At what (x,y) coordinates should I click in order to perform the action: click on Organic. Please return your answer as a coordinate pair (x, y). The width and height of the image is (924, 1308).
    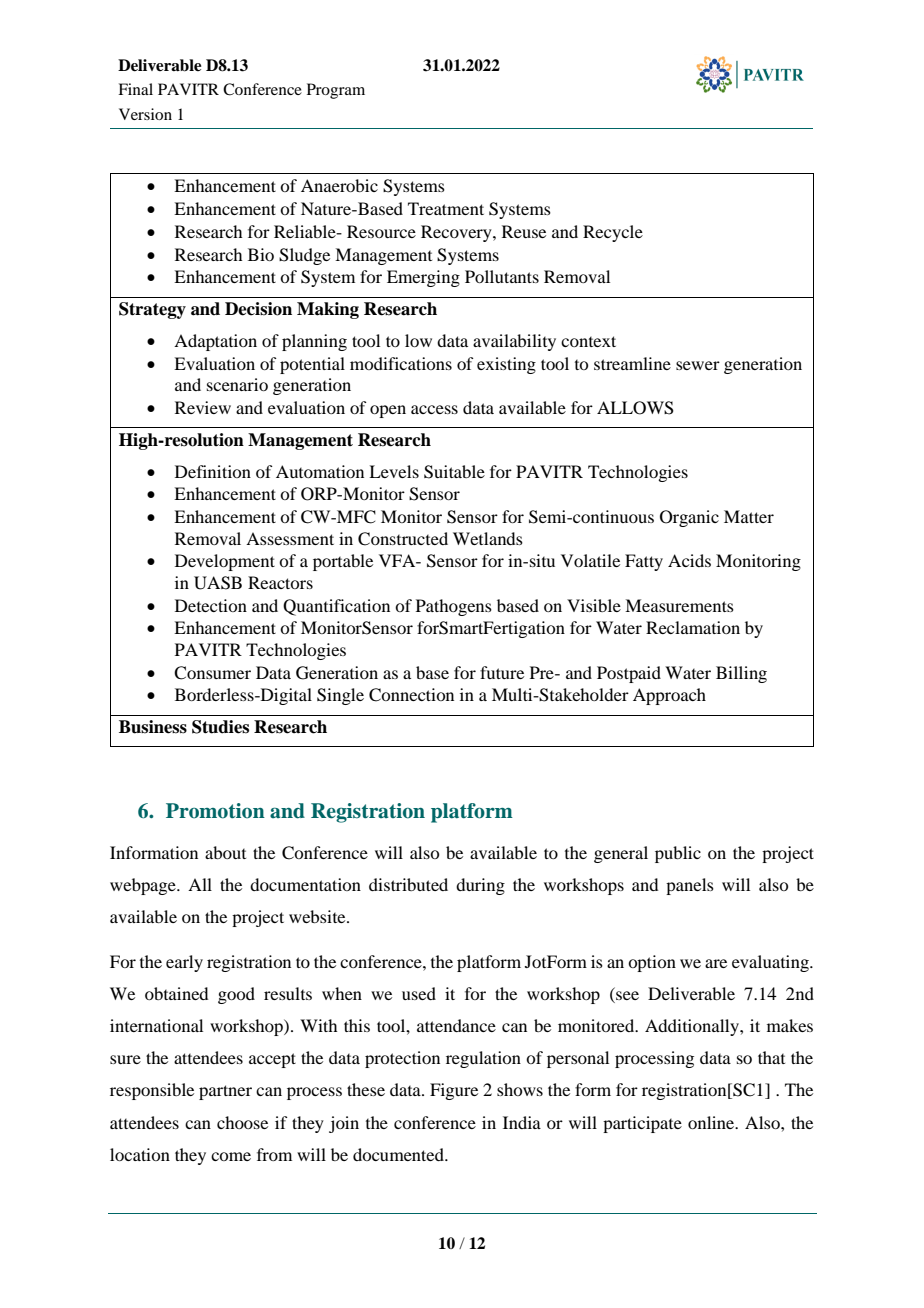
    Looking at the image, I should click on (689, 518).
